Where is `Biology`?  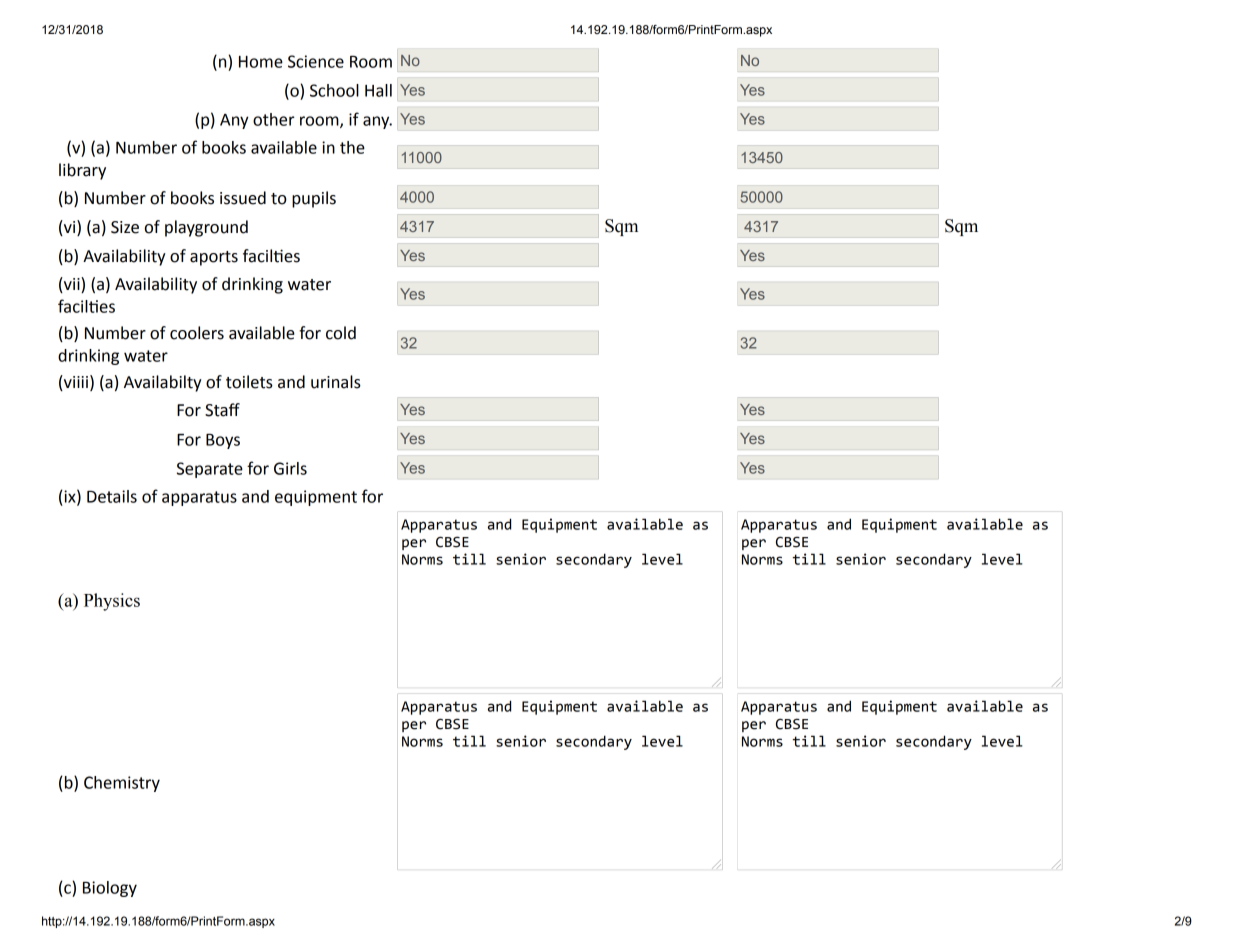
Biology is located at coordinates (110, 889).
